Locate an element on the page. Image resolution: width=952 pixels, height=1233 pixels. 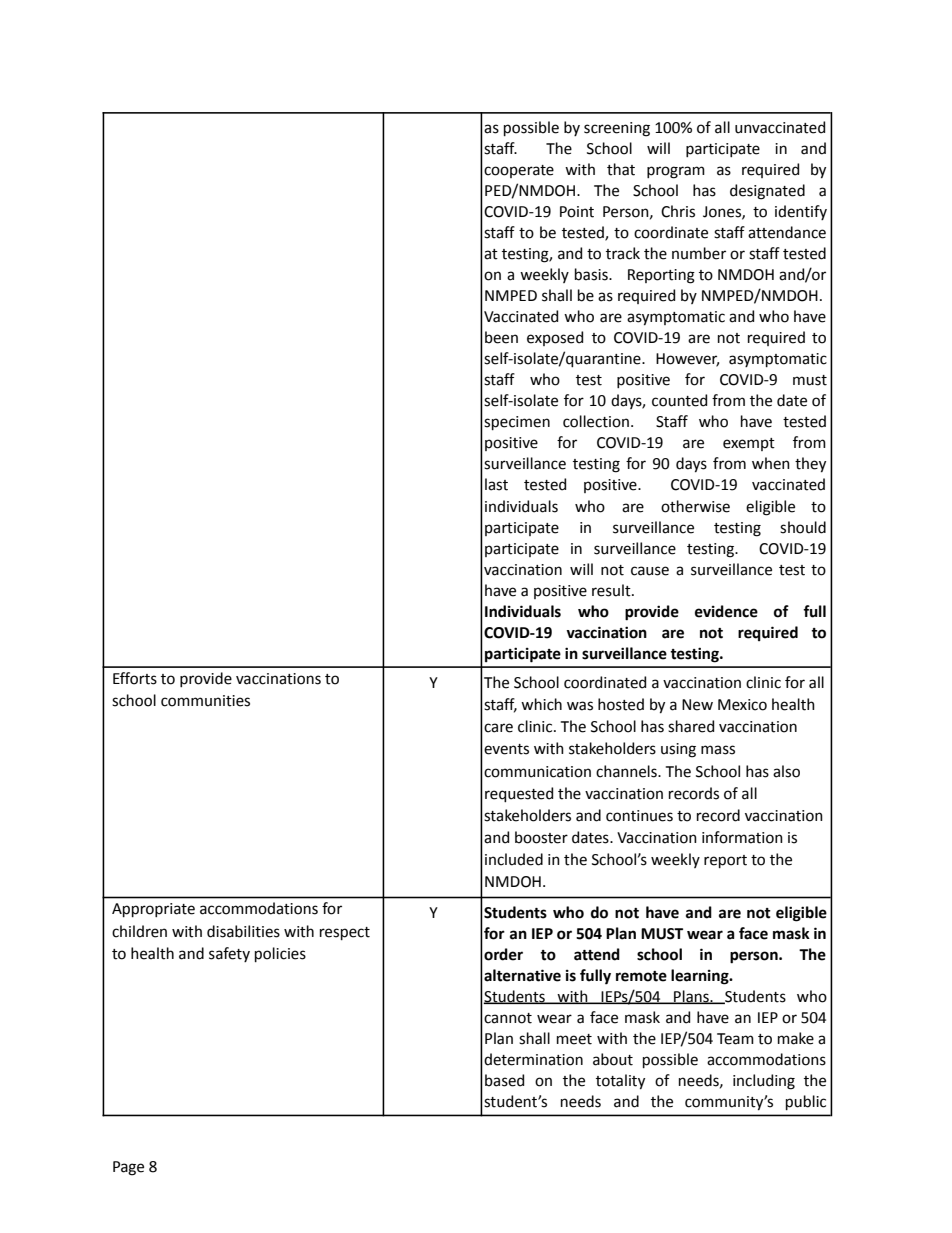
Appropriate is located at coordinates (153, 910).
